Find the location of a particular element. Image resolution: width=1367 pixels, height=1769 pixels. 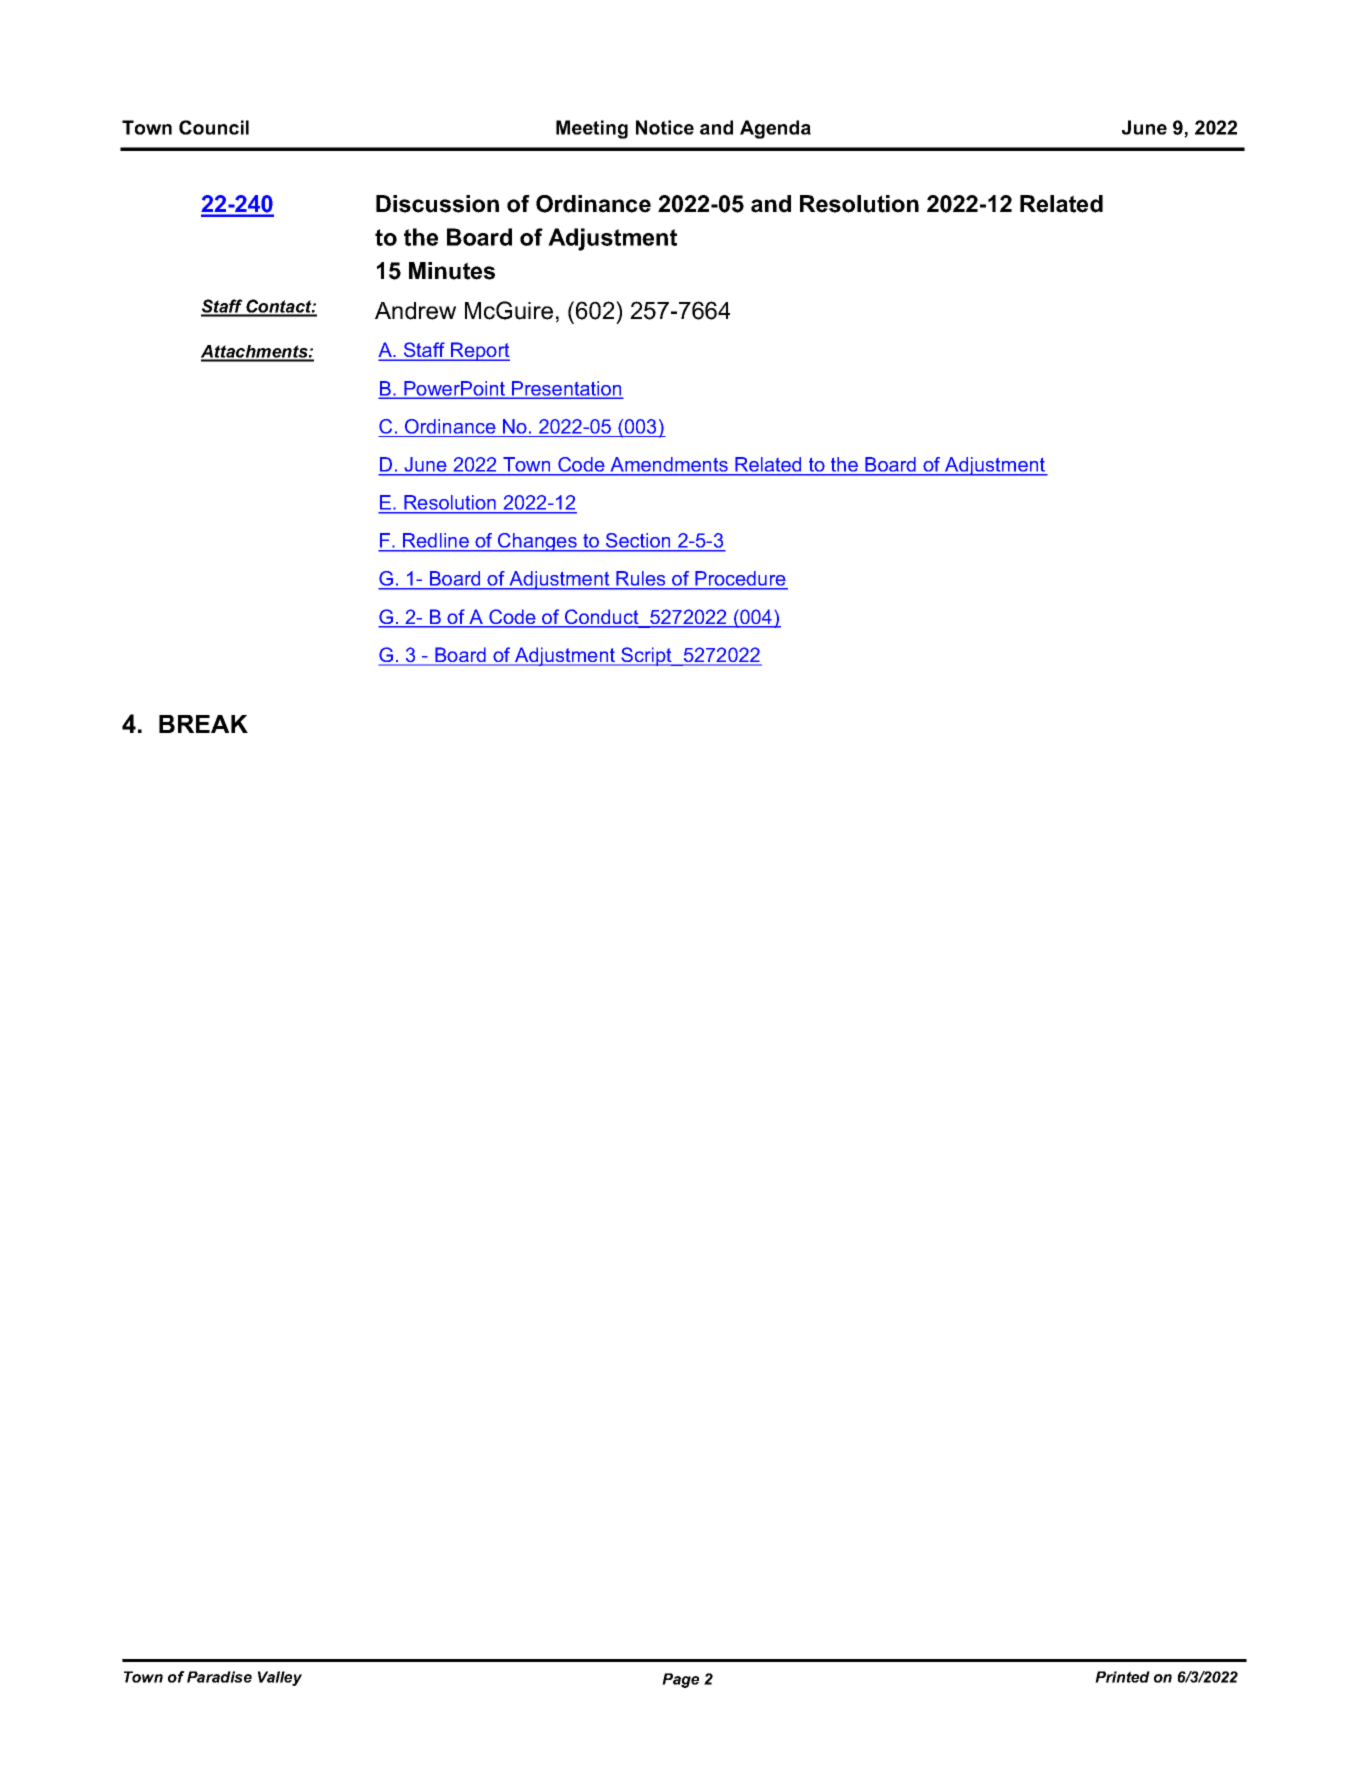

Redline is located at coordinates (436, 542).
